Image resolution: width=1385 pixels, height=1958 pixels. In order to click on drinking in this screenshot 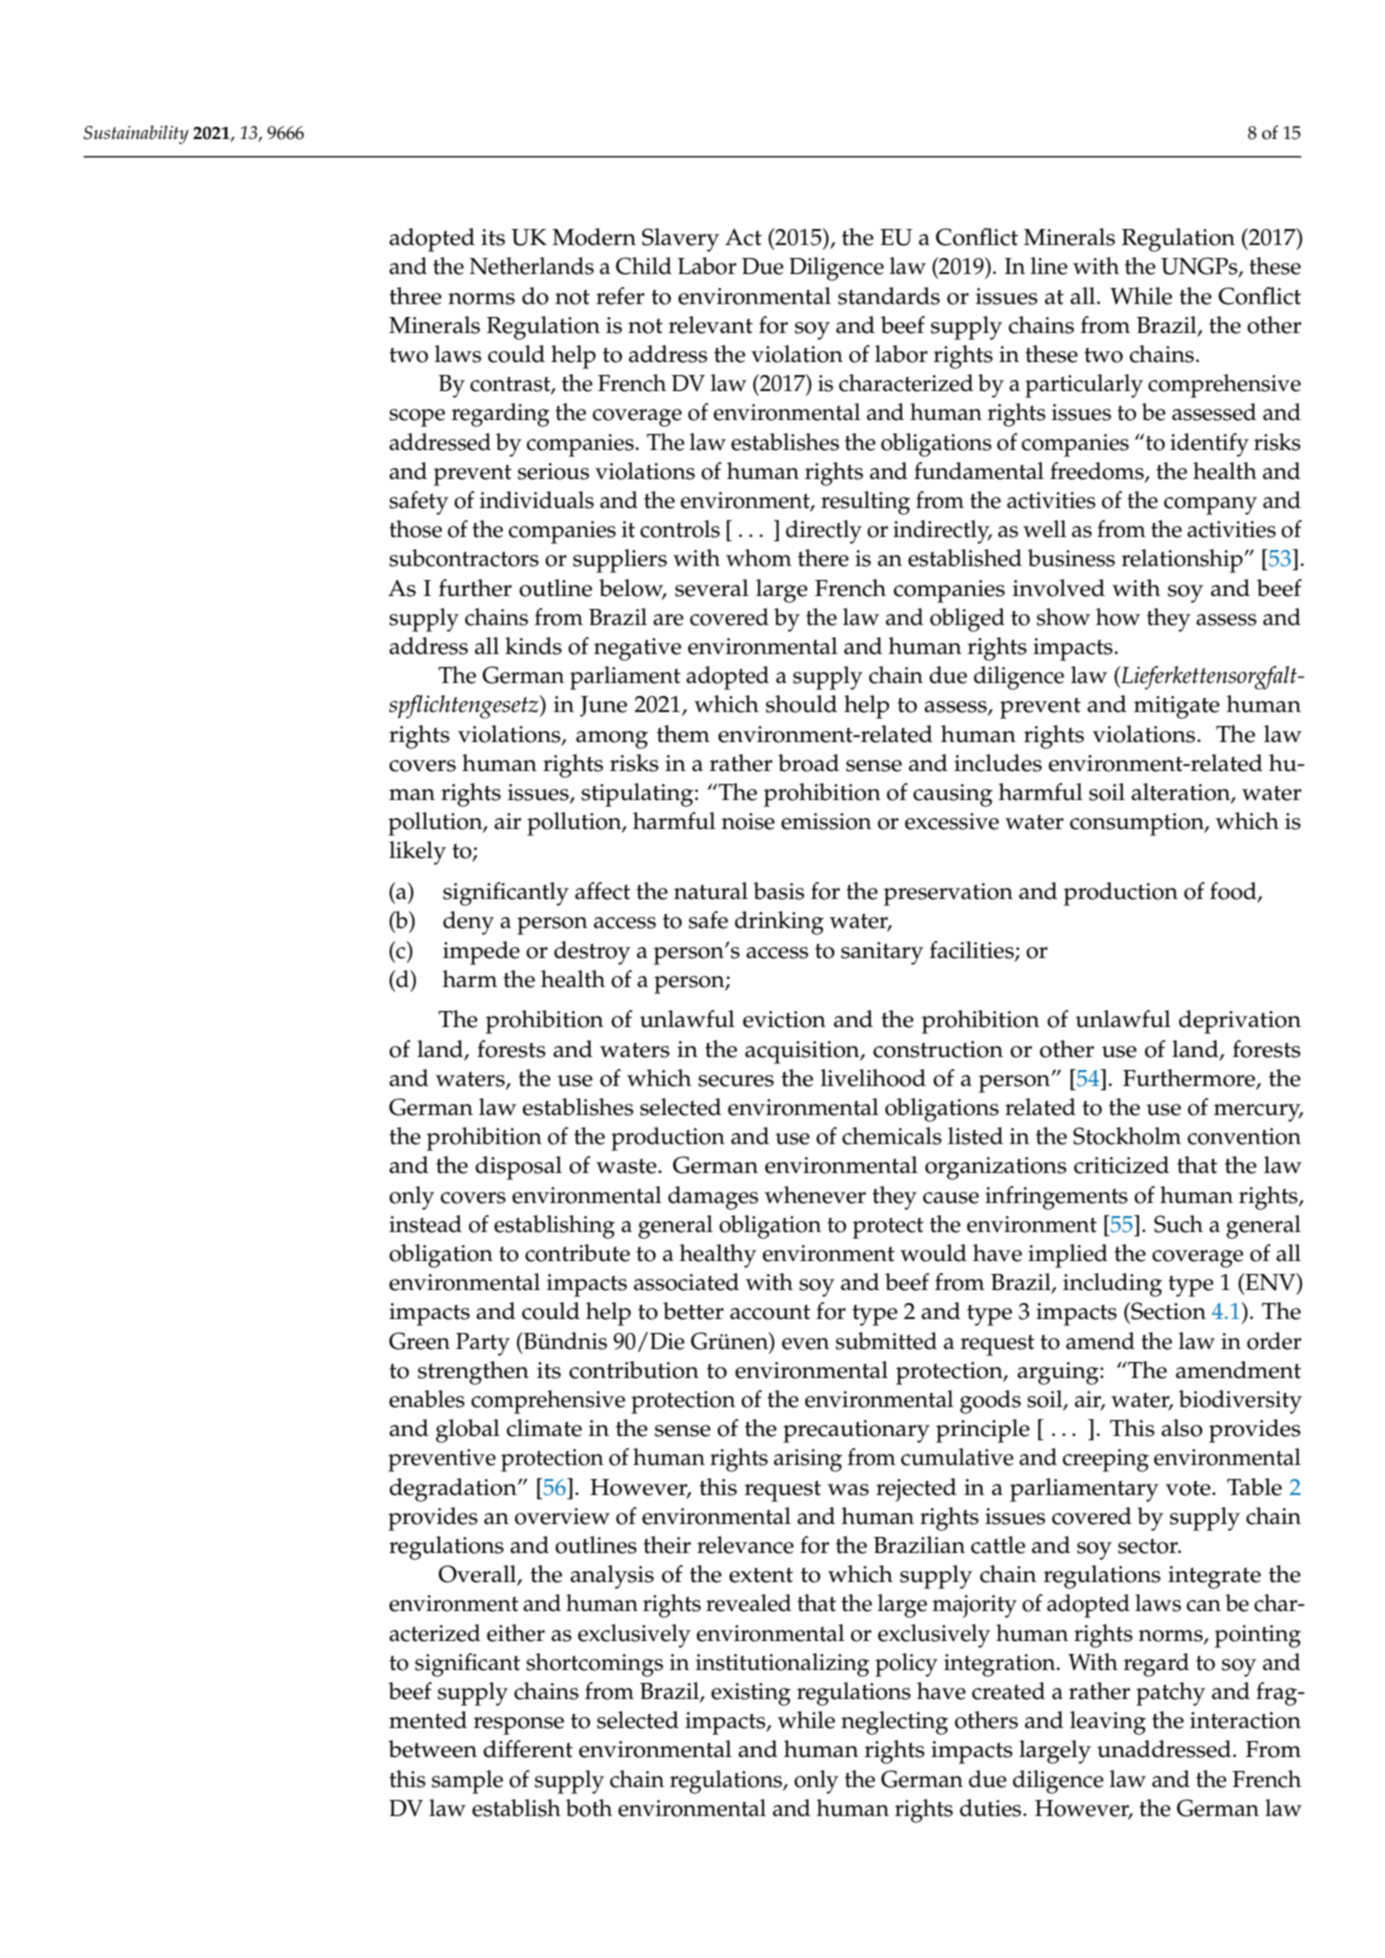, I will do `click(779, 923)`.
